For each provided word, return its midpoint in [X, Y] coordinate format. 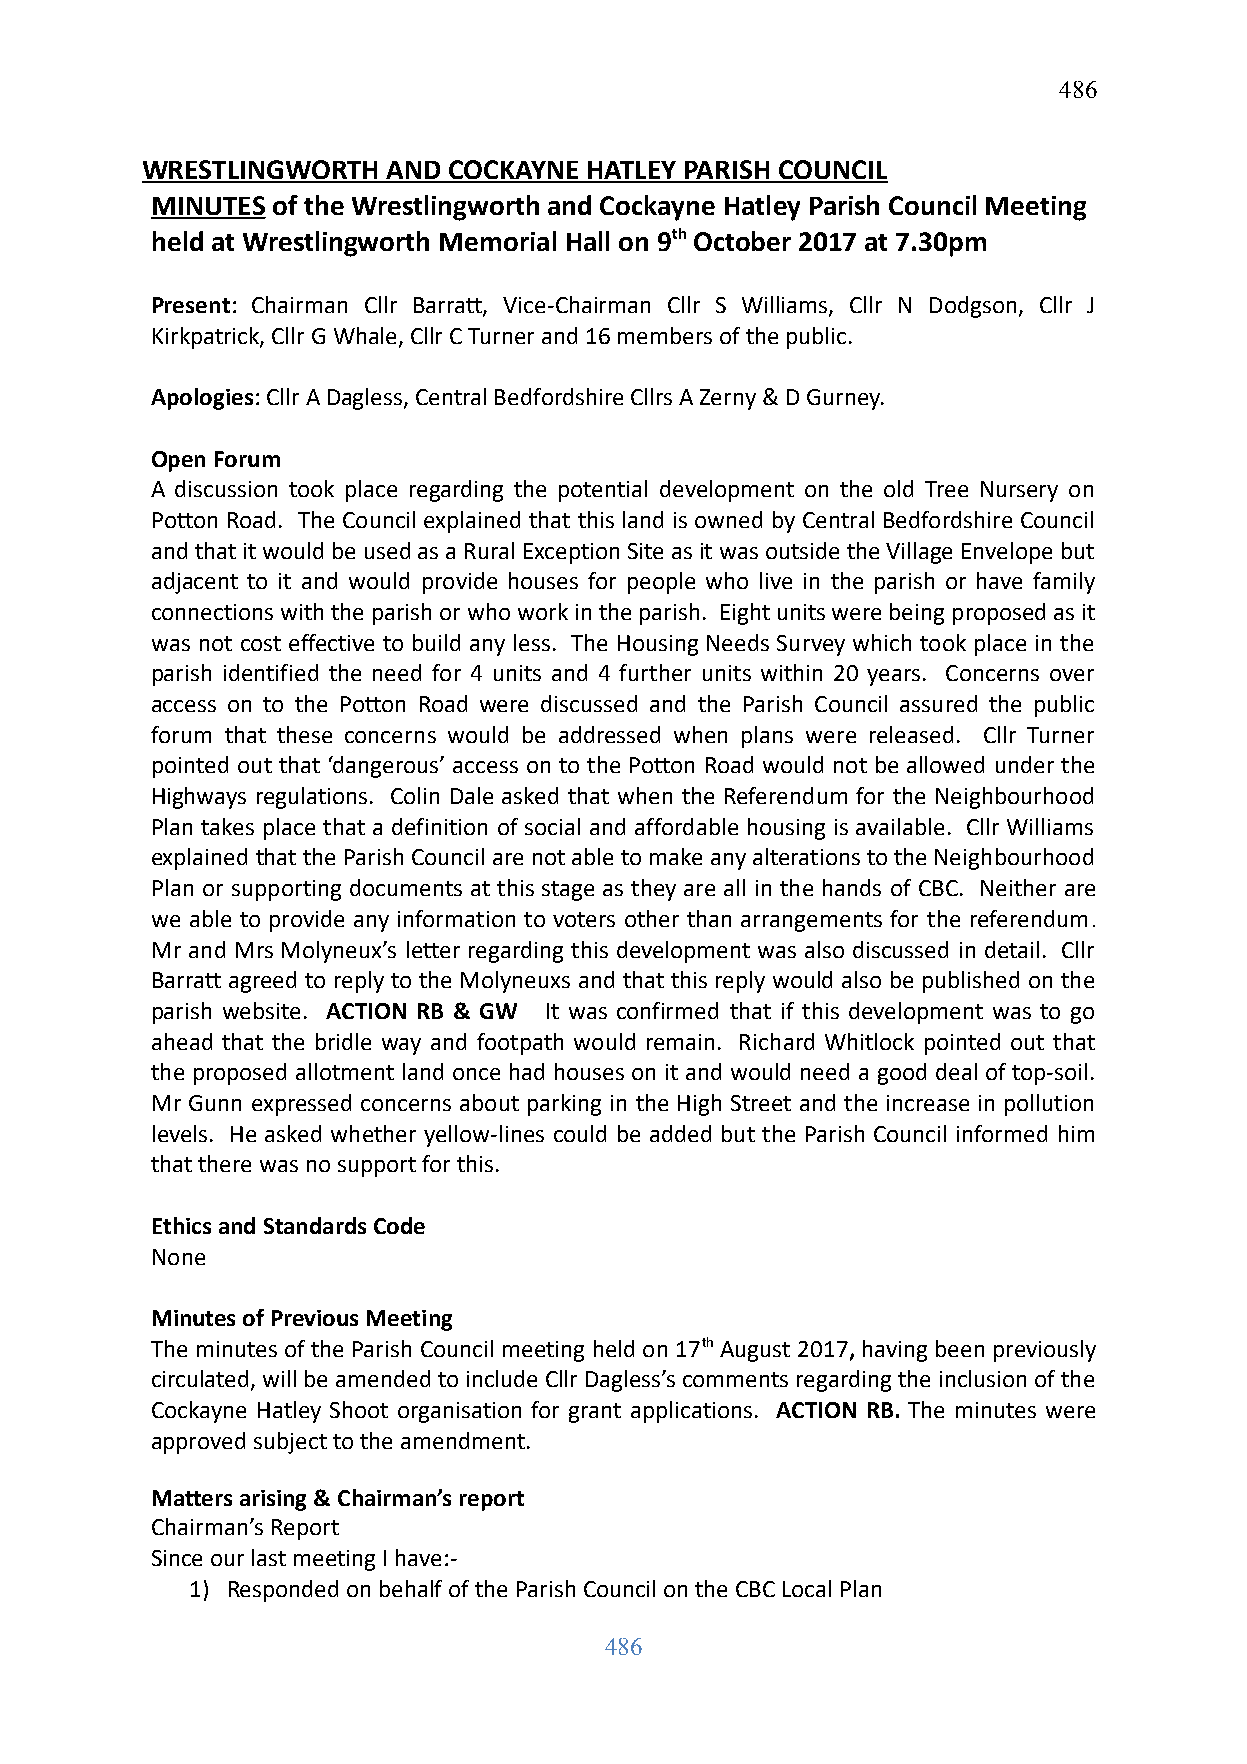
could [580, 1133]
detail [1012, 949]
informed [1002, 1133]
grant [595, 1413]
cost [261, 643]
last [269, 1557]
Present [191, 305]
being [917, 614]
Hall [588, 241]
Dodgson [973, 307]
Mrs [254, 950]
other [652, 918]
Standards [315, 1225]
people [661, 583]
